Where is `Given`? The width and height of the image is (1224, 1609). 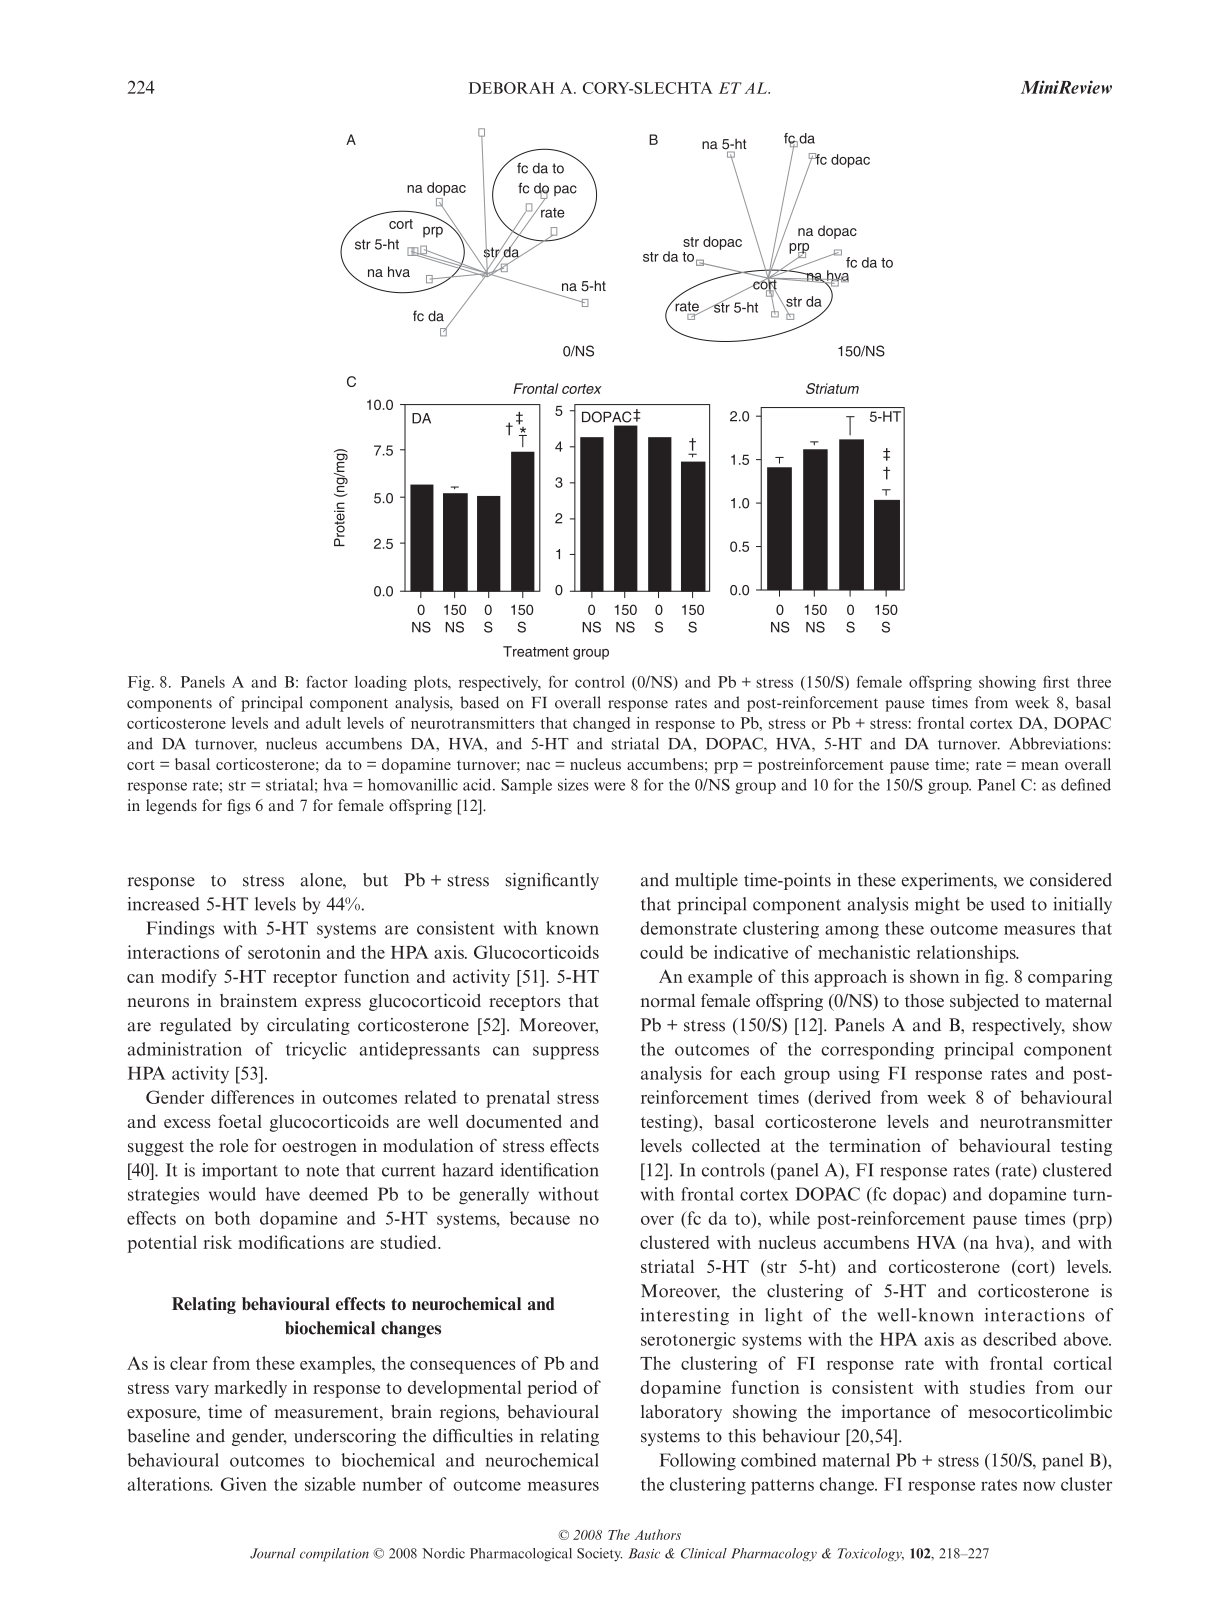
Given is located at coordinates (244, 1484).
